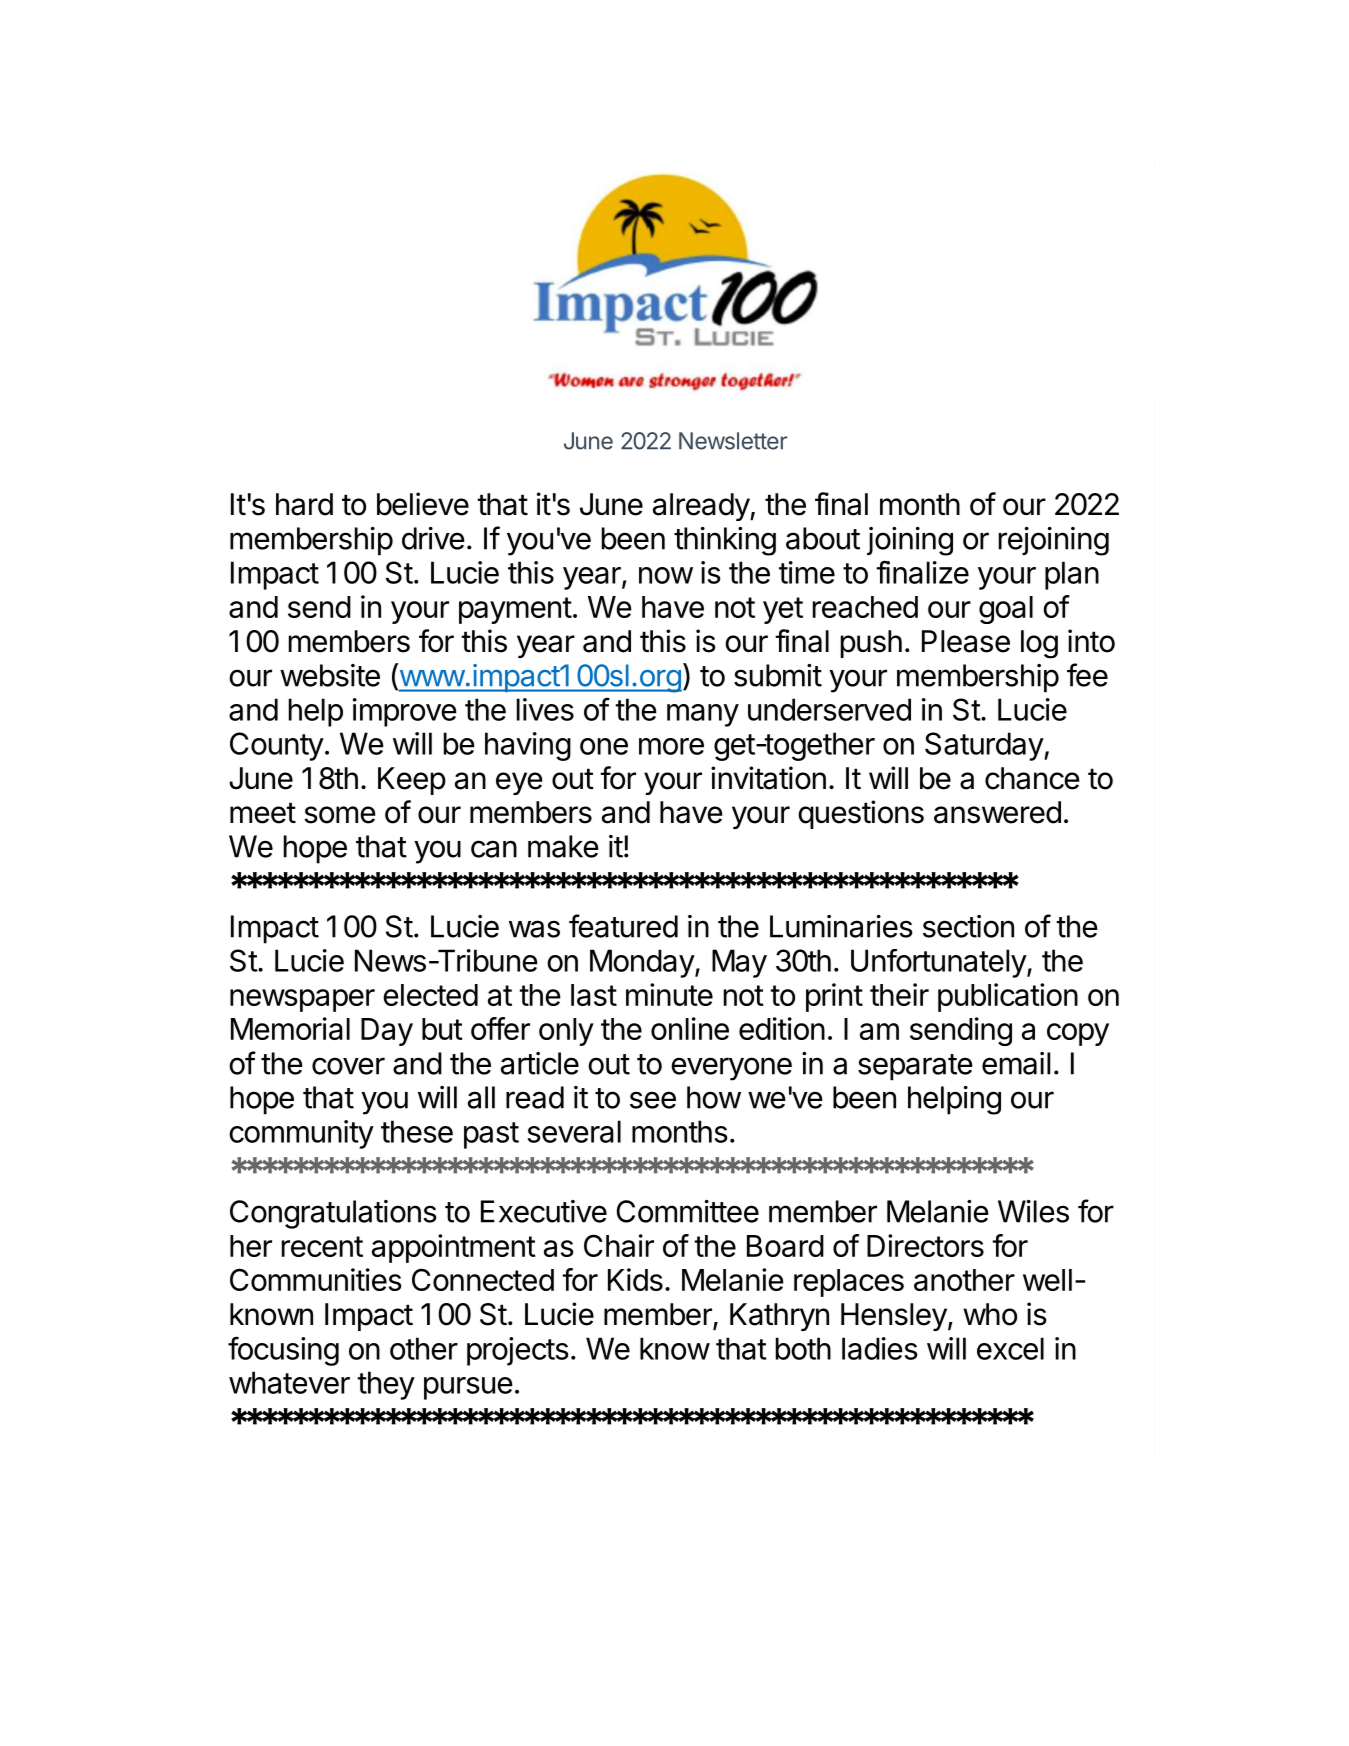 This screenshot has height=1746, width=1349. I want to click on they, so click(386, 1385).
